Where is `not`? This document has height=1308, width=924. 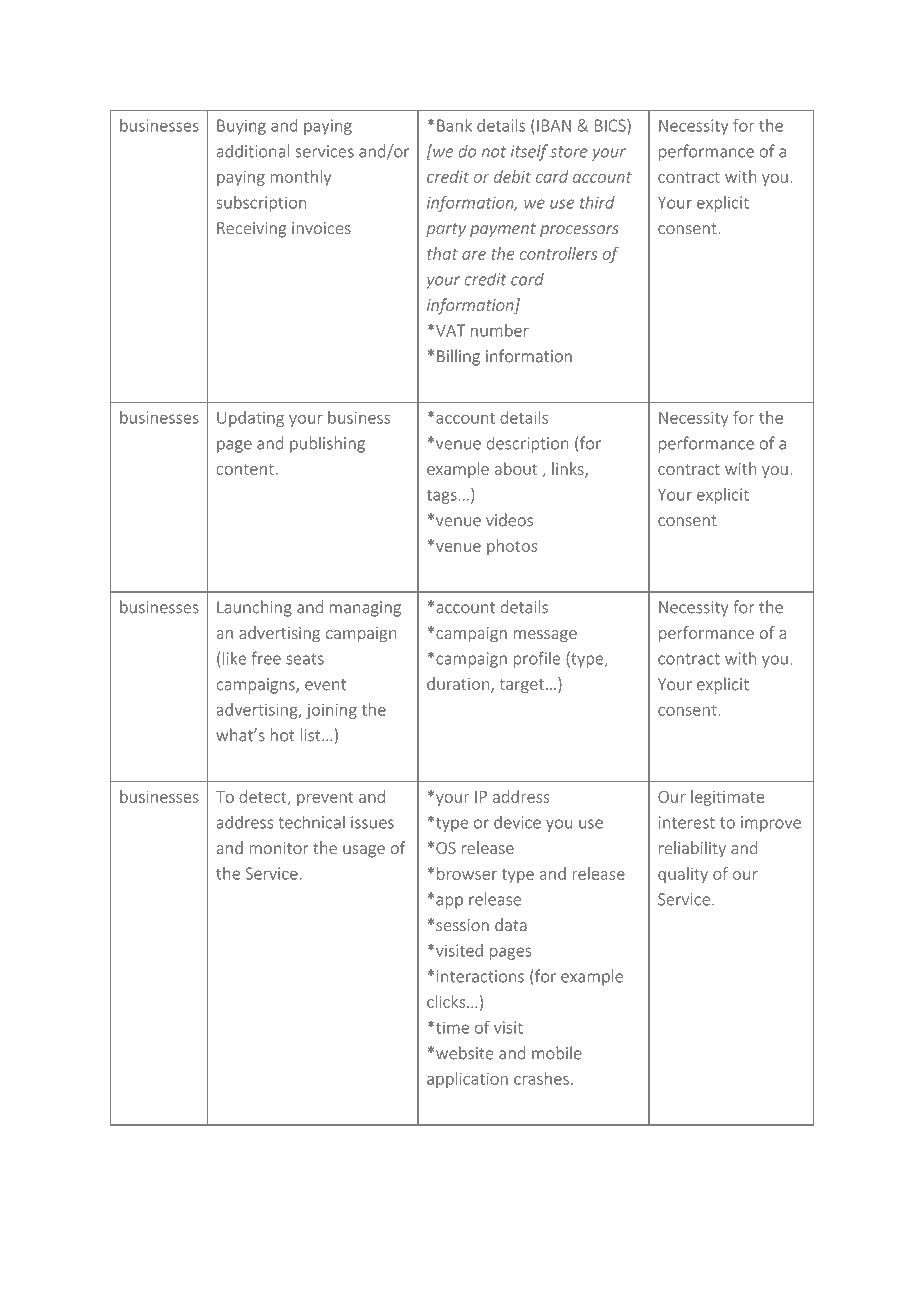
not is located at coordinates (494, 152).
